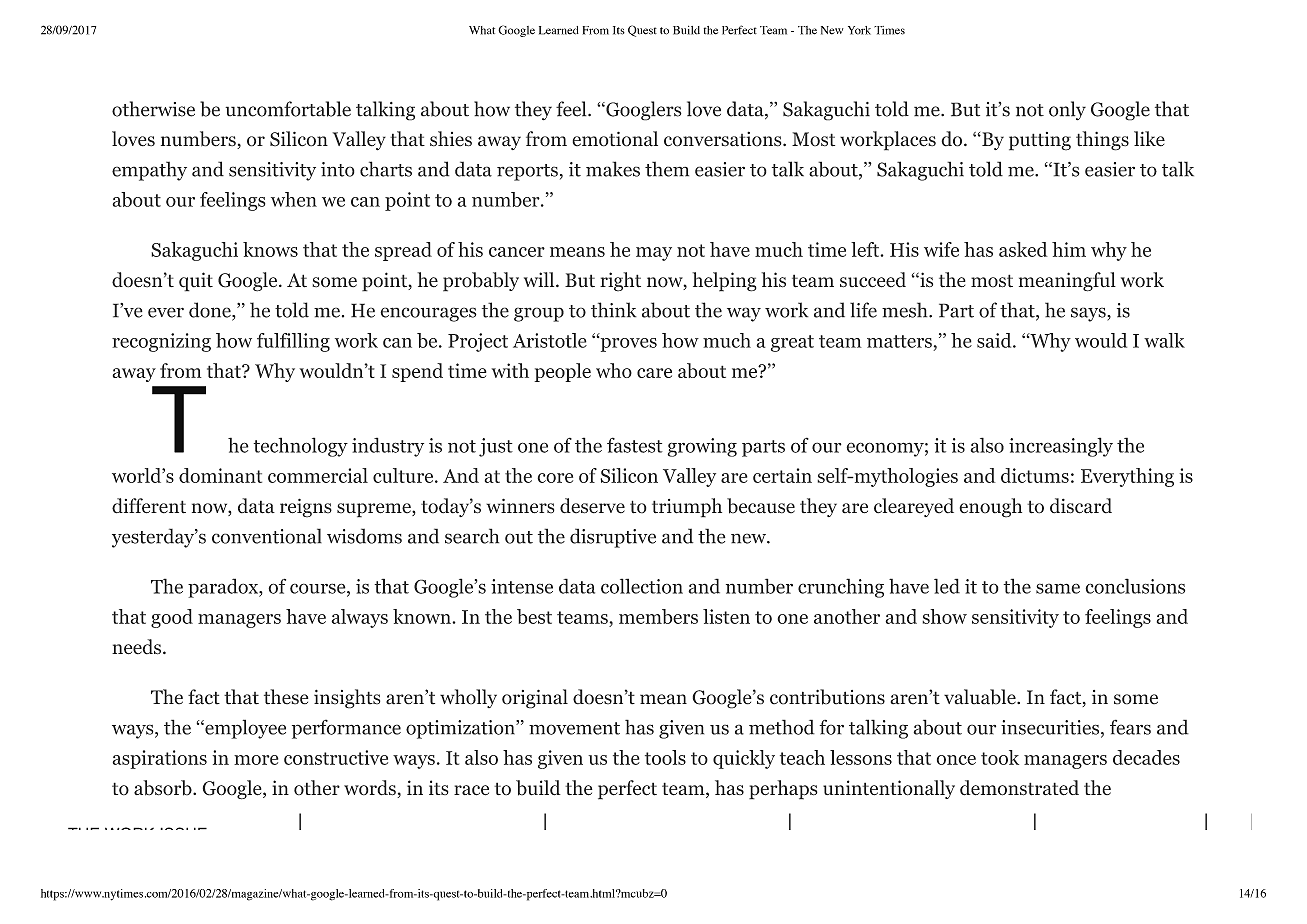 This screenshot has height=924, width=1307. What do you see at coordinates (1067, 111) in the screenshot?
I see `only` at bounding box center [1067, 111].
